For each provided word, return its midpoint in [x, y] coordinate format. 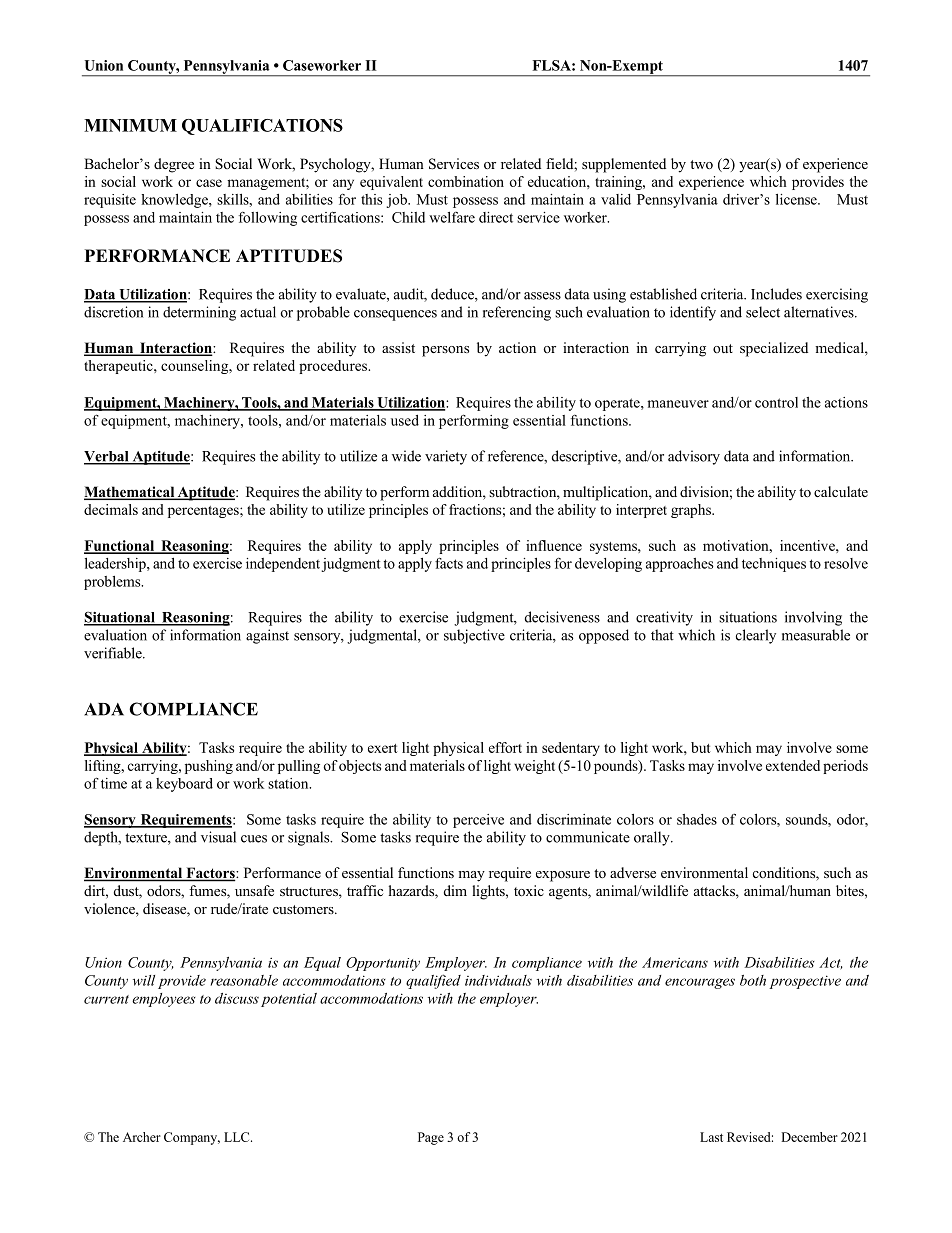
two [701, 164]
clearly [756, 636]
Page [431, 1138]
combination [466, 181]
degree [174, 165]
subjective [474, 636]
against [267, 636]
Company [192, 1138]
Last [711, 1137]
